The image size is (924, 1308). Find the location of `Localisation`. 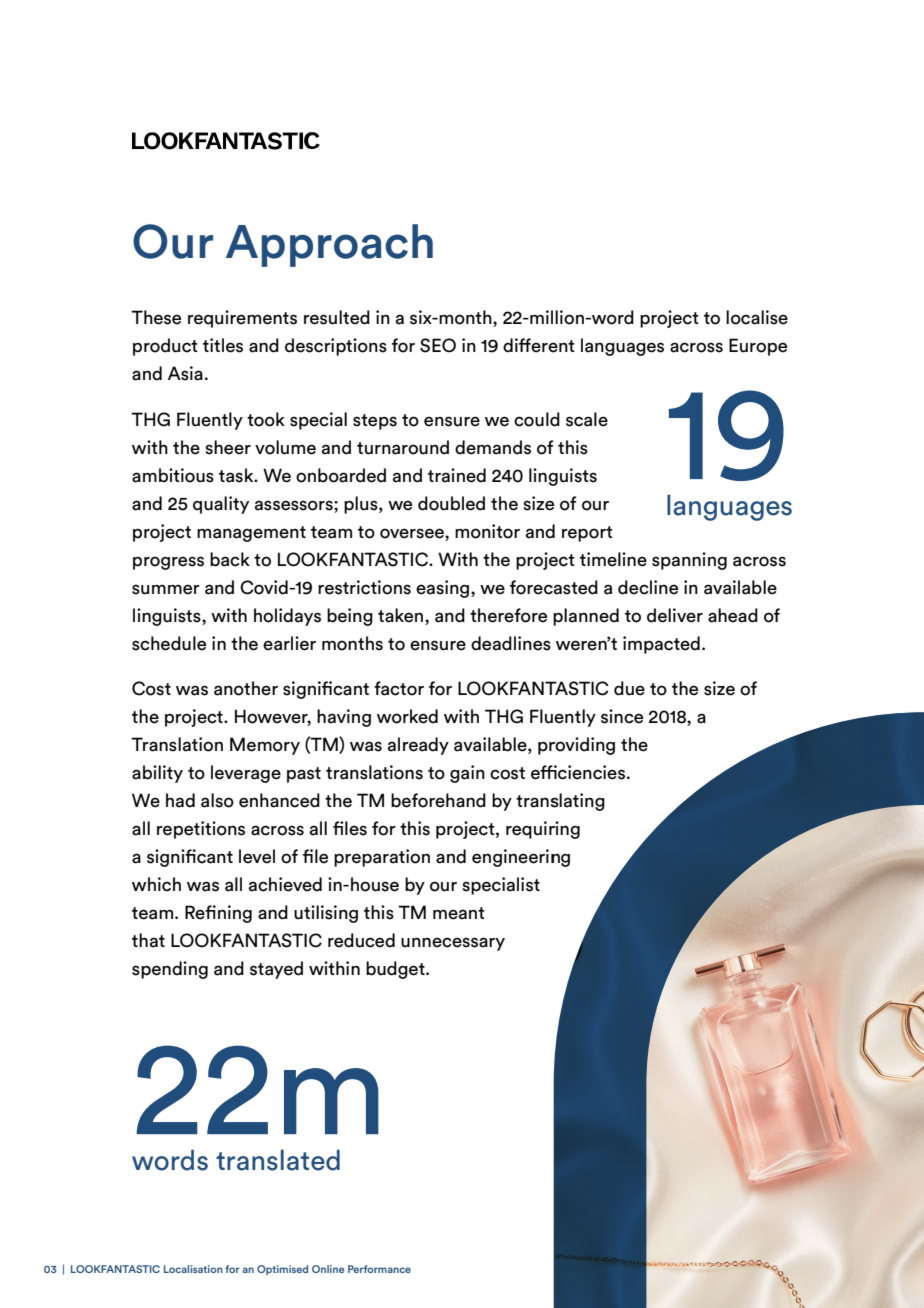

Localisation is located at coordinates (193, 1269).
